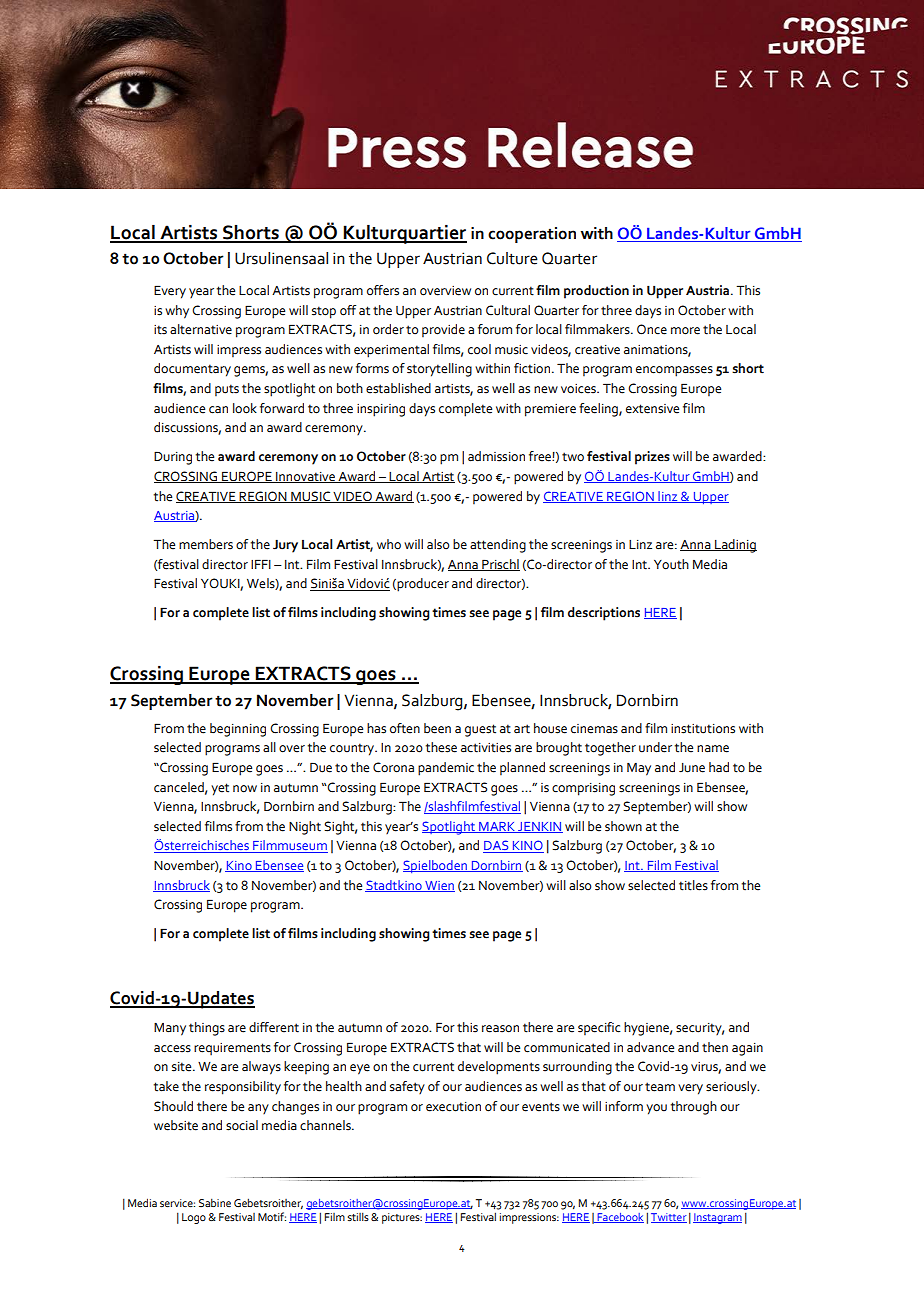  What do you see at coordinates (238, 730) in the document?
I see `beginning` at bounding box center [238, 730].
